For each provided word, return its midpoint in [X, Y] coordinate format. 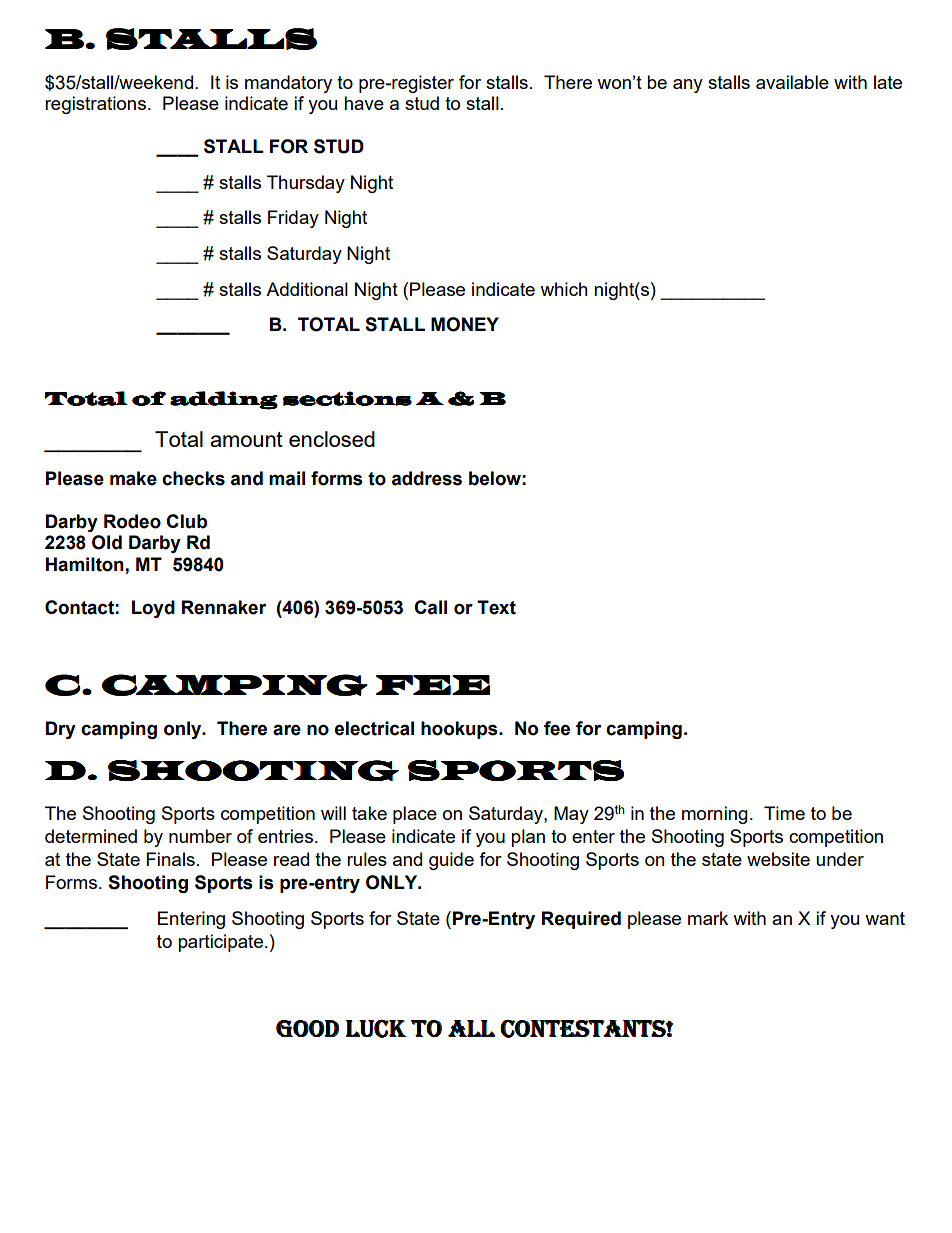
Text [496, 607]
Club [186, 521]
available [792, 82]
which [564, 289]
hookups [460, 730]
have [364, 103]
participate [222, 943]
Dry [61, 730]
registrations [95, 105]
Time [784, 813]
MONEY [465, 324]
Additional [307, 289]
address [427, 478]
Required [581, 920]
